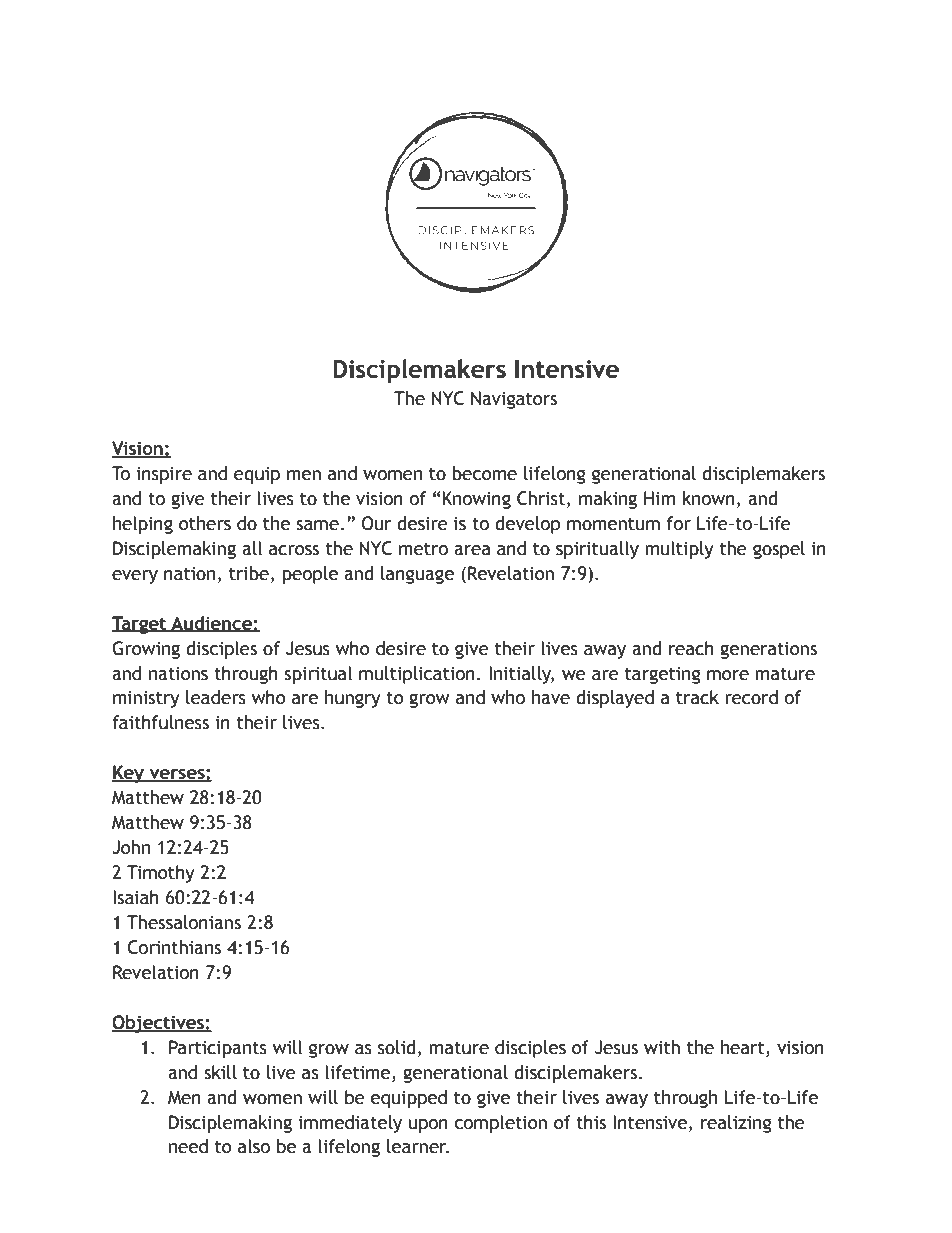 The width and height of the page is (952, 1233). I want to click on leaders, so click(216, 697).
